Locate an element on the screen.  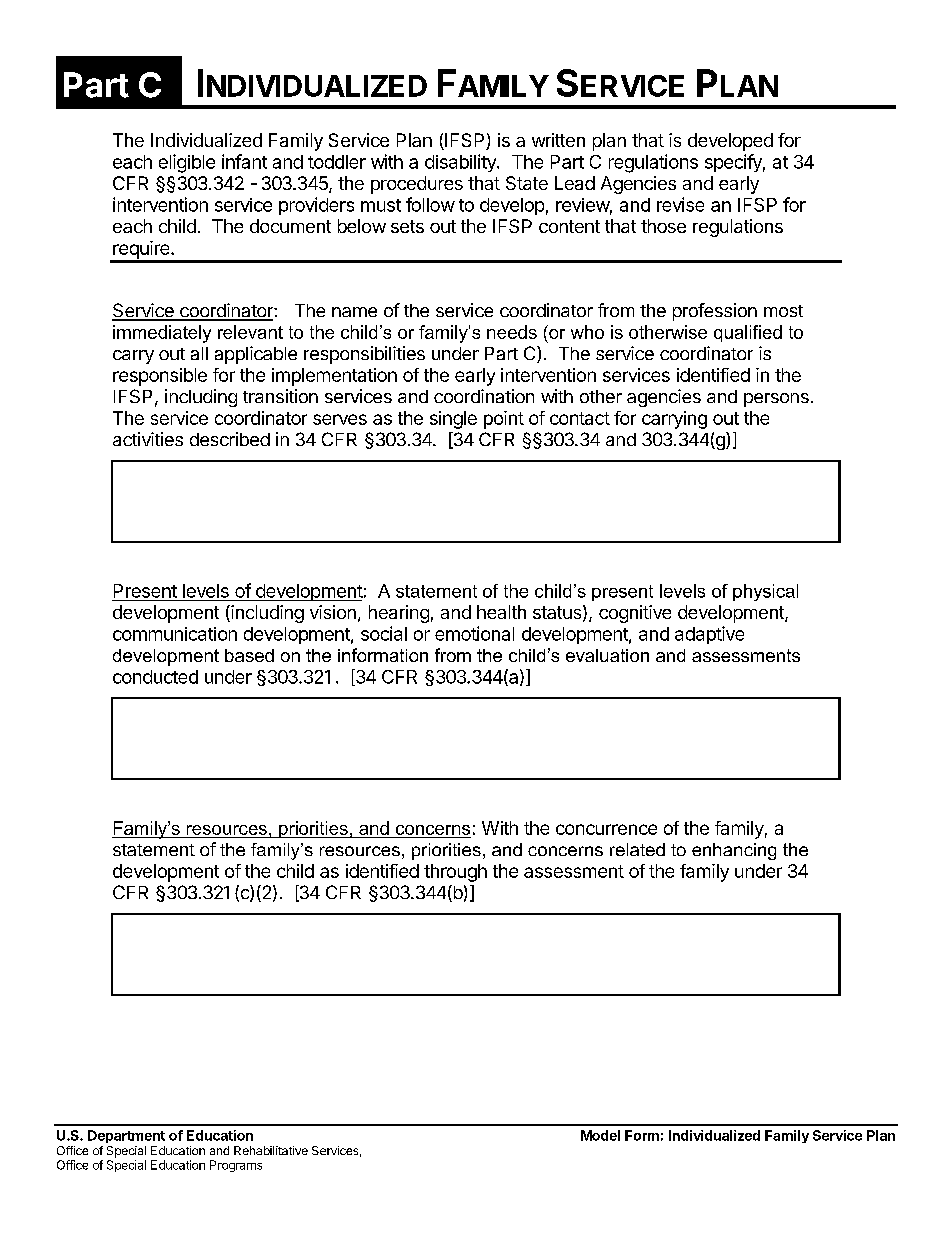
all is located at coordinates (199, 353).
